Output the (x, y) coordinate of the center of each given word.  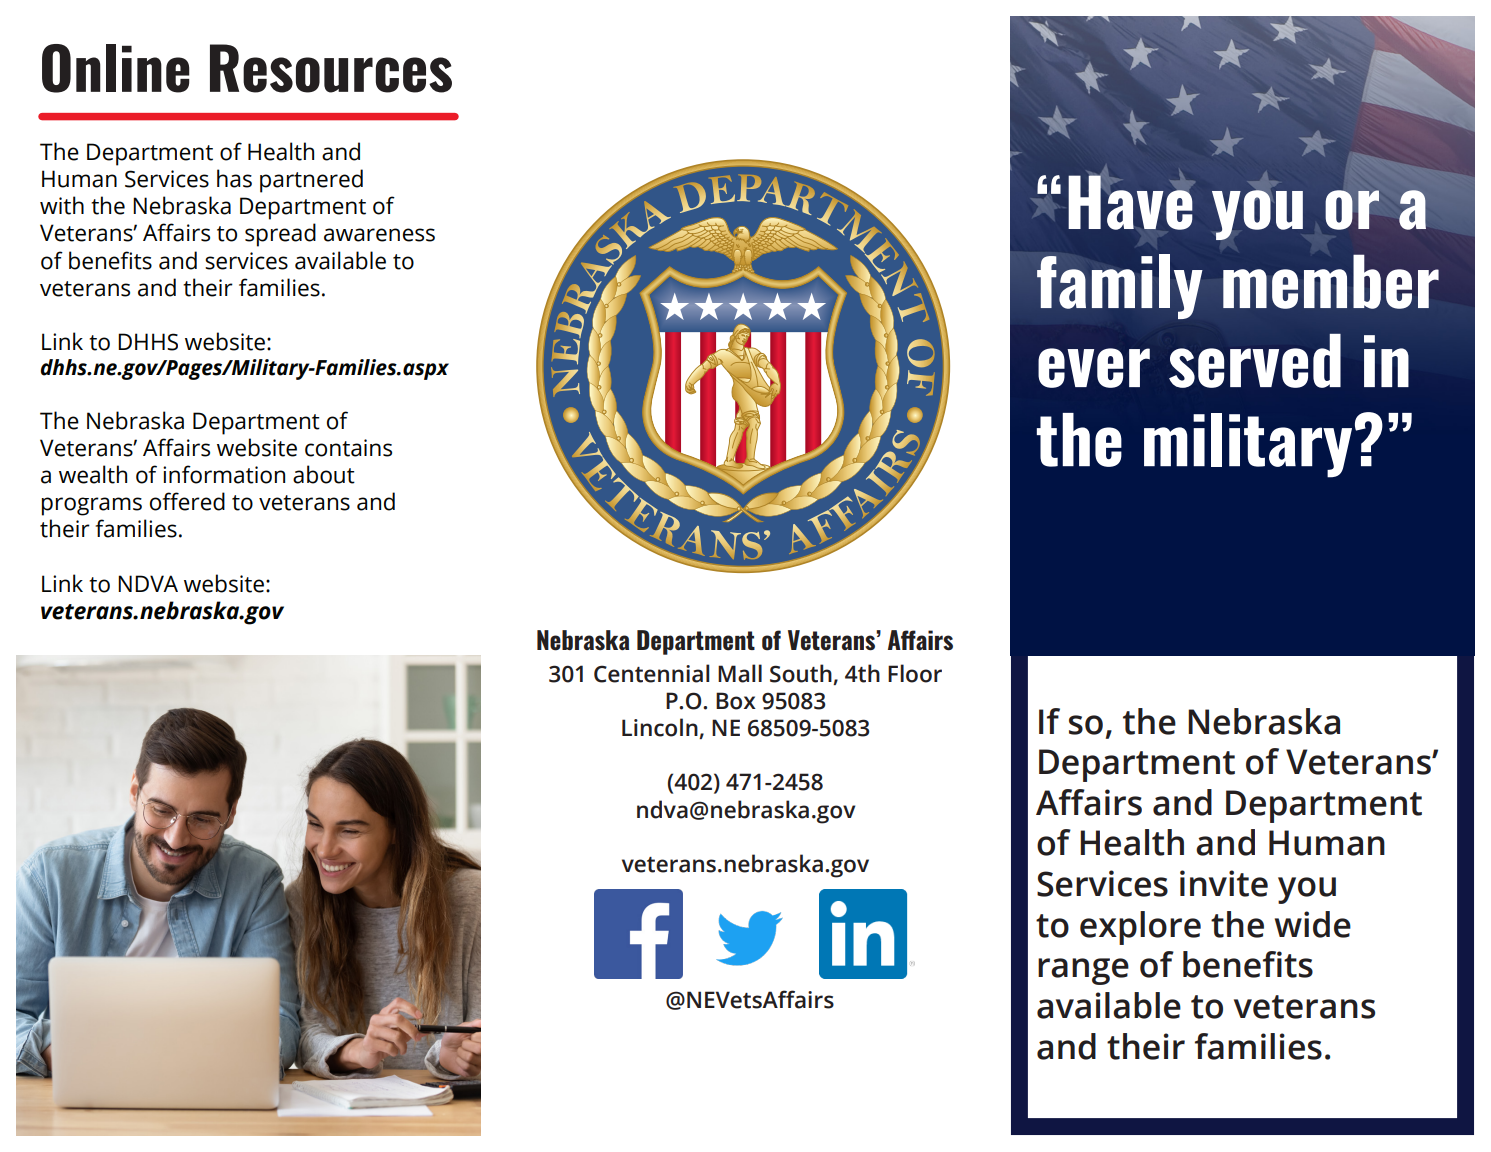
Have (1131, 201)
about (324, 474)
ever (1094, 368)
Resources (331, 68)
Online (116, 68)
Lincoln (661, 728)
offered (187, 501)
